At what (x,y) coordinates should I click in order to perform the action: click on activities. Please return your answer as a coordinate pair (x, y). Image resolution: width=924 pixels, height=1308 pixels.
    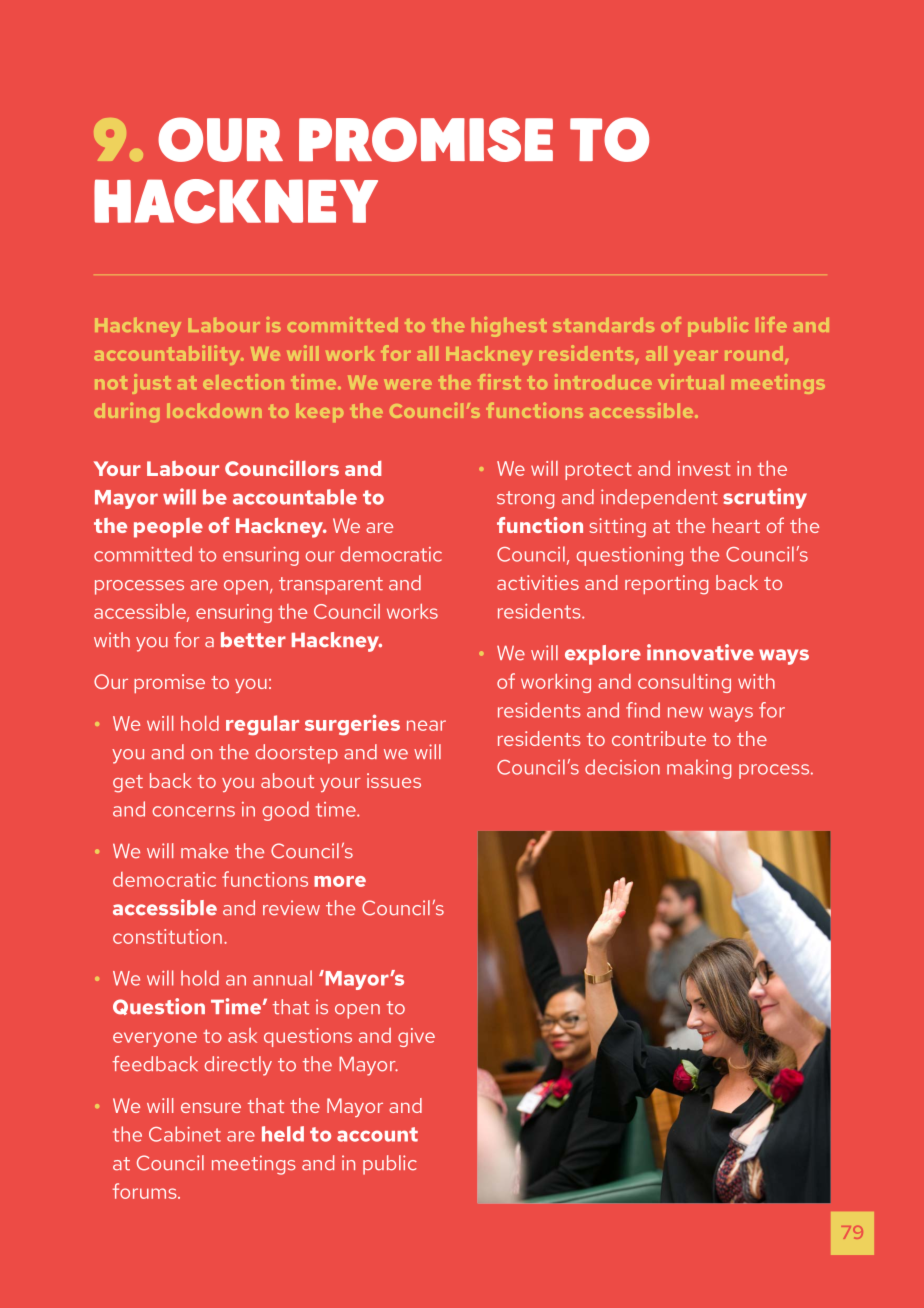
    Looking at the image, I should click on (538, 582).
